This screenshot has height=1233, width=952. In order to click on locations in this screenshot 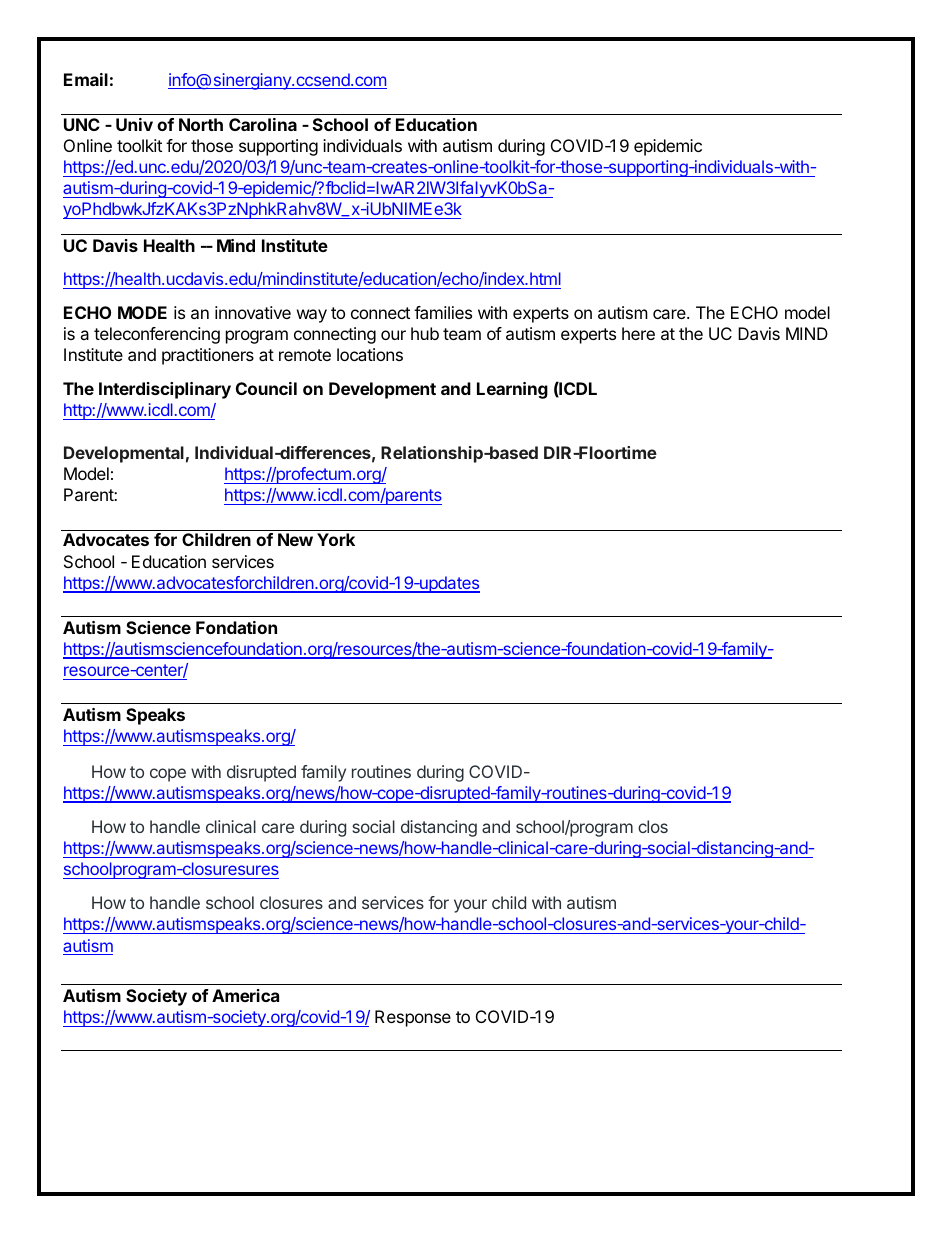, I will do `click(370, 354)`.
